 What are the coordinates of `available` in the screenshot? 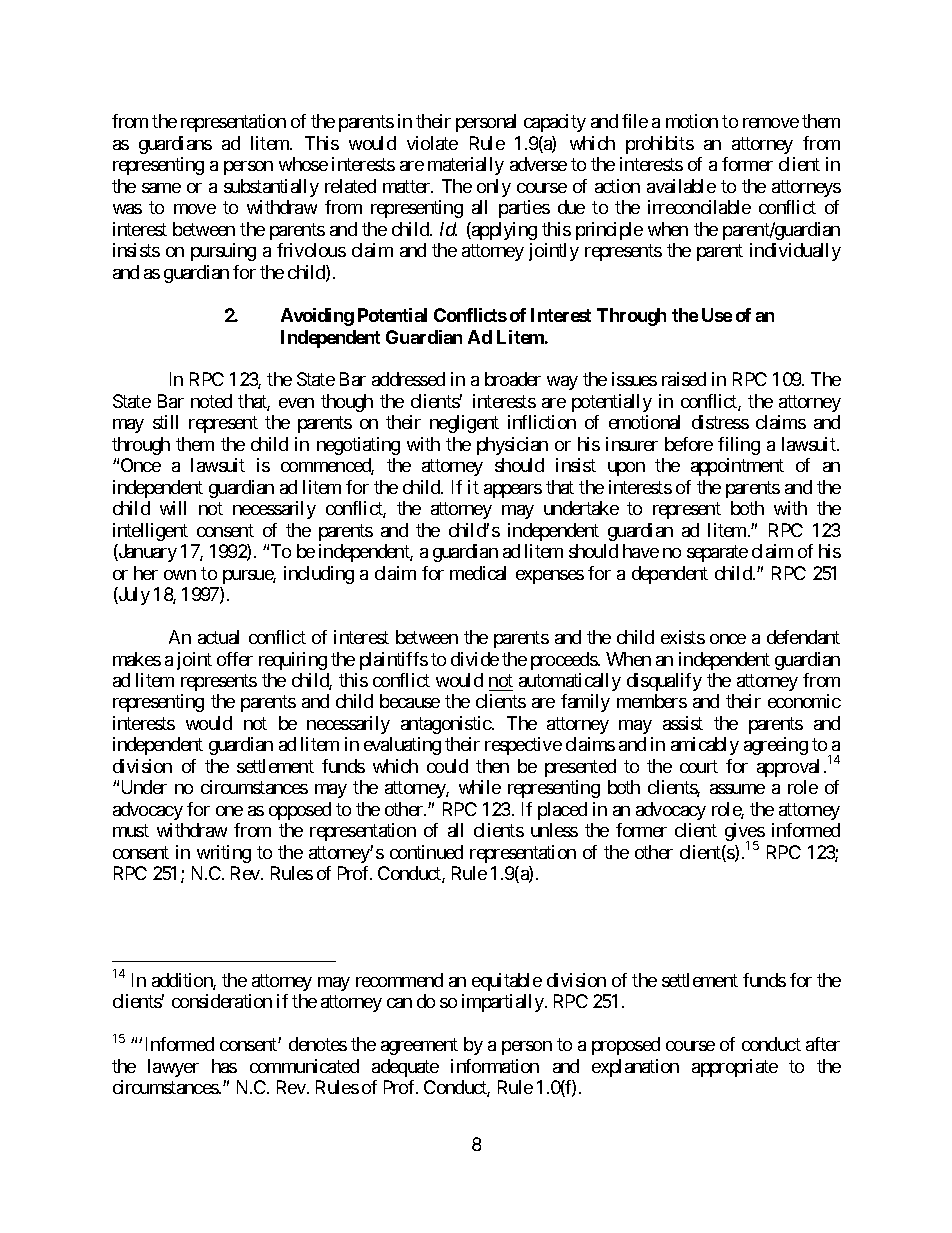 It's located at (681, 186).
